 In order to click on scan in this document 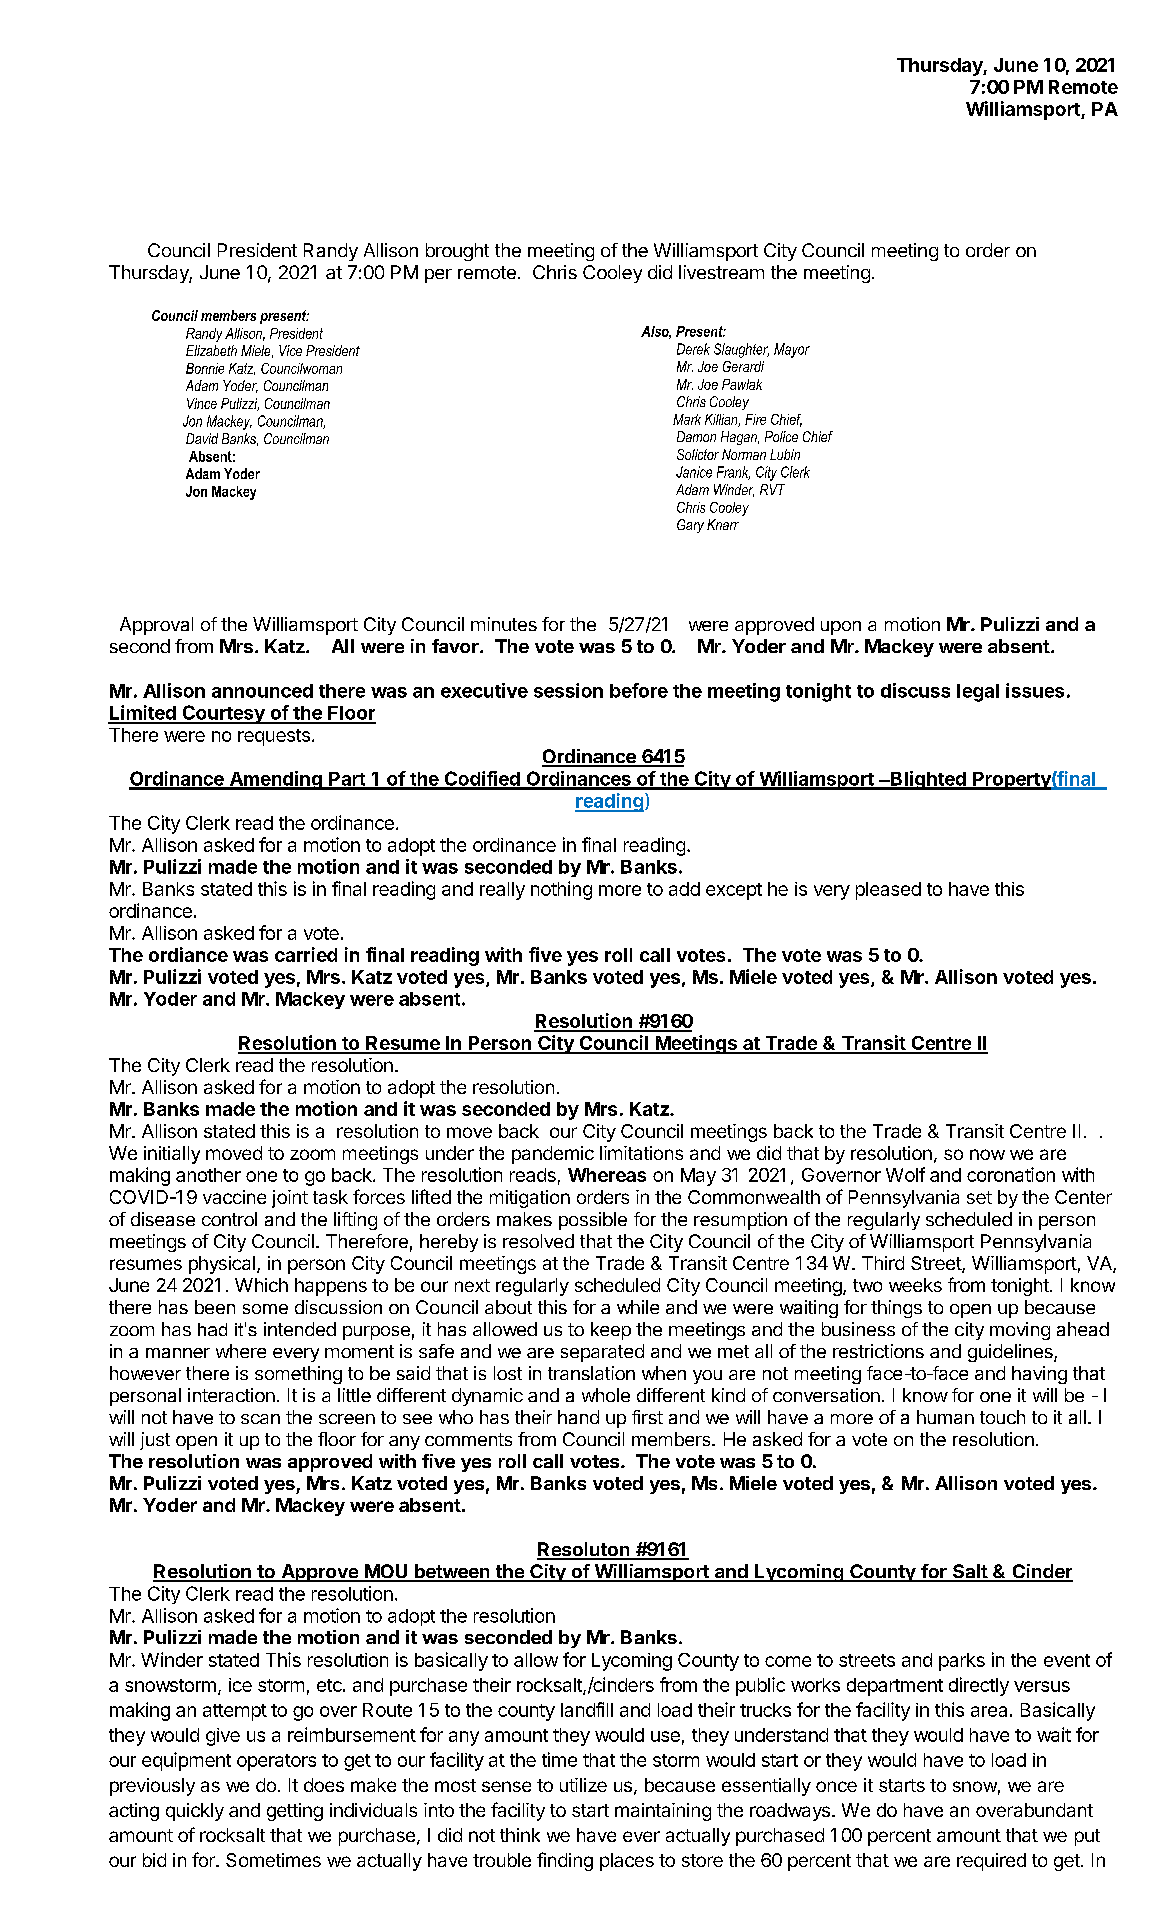, I will do `click(260, 1419)`.
